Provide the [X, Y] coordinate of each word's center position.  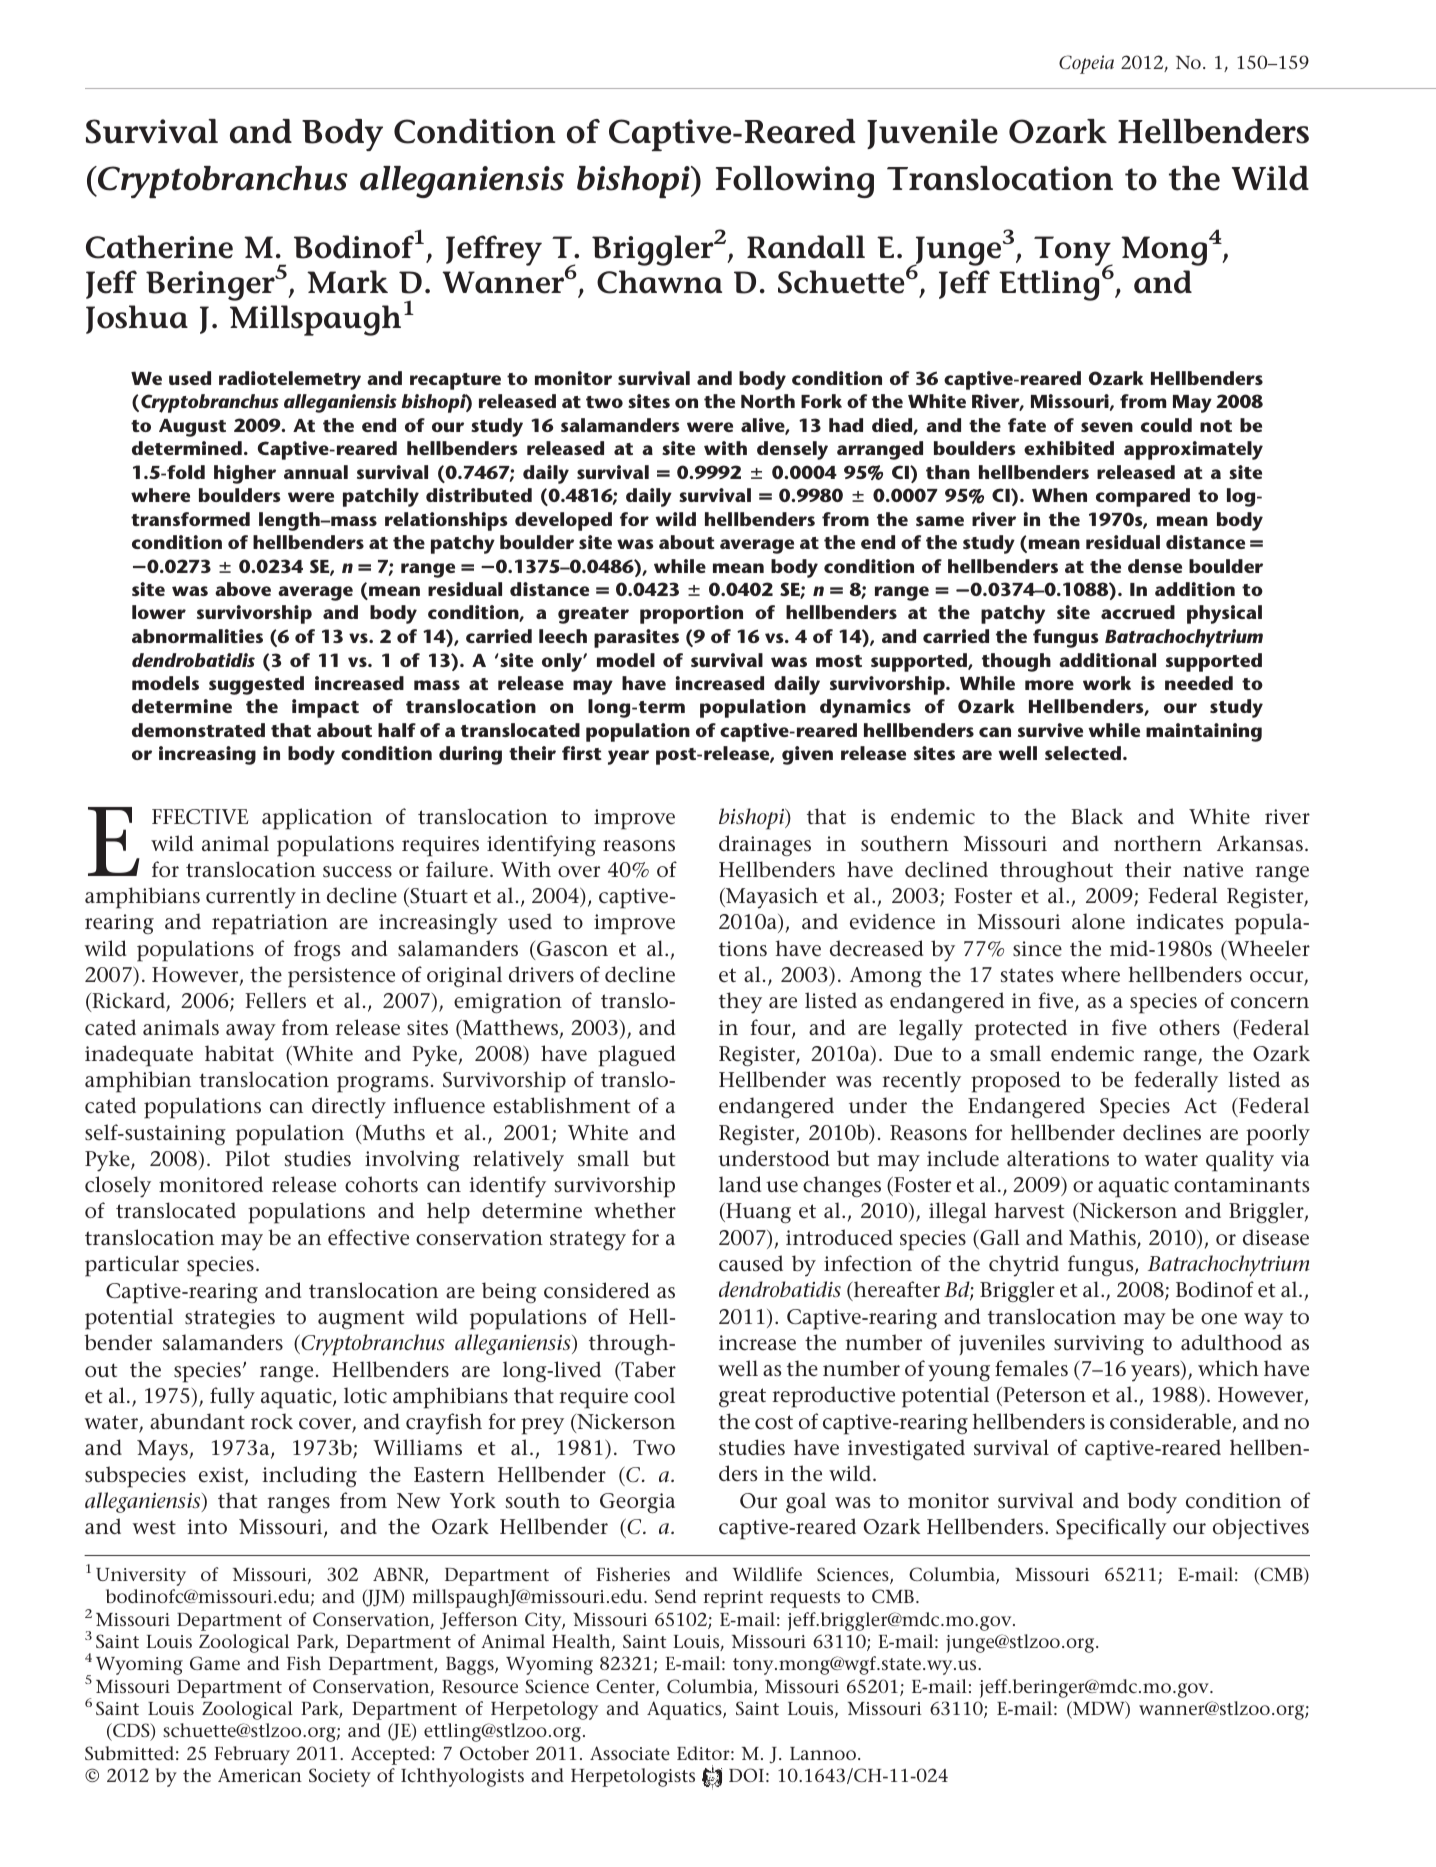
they [740, 1003]
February [252, 1755]
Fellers [275, 1000]
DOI [746, 1775]
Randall [806, 247]
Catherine [159, 247]
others [1189, 1027]
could [1166, 425]
